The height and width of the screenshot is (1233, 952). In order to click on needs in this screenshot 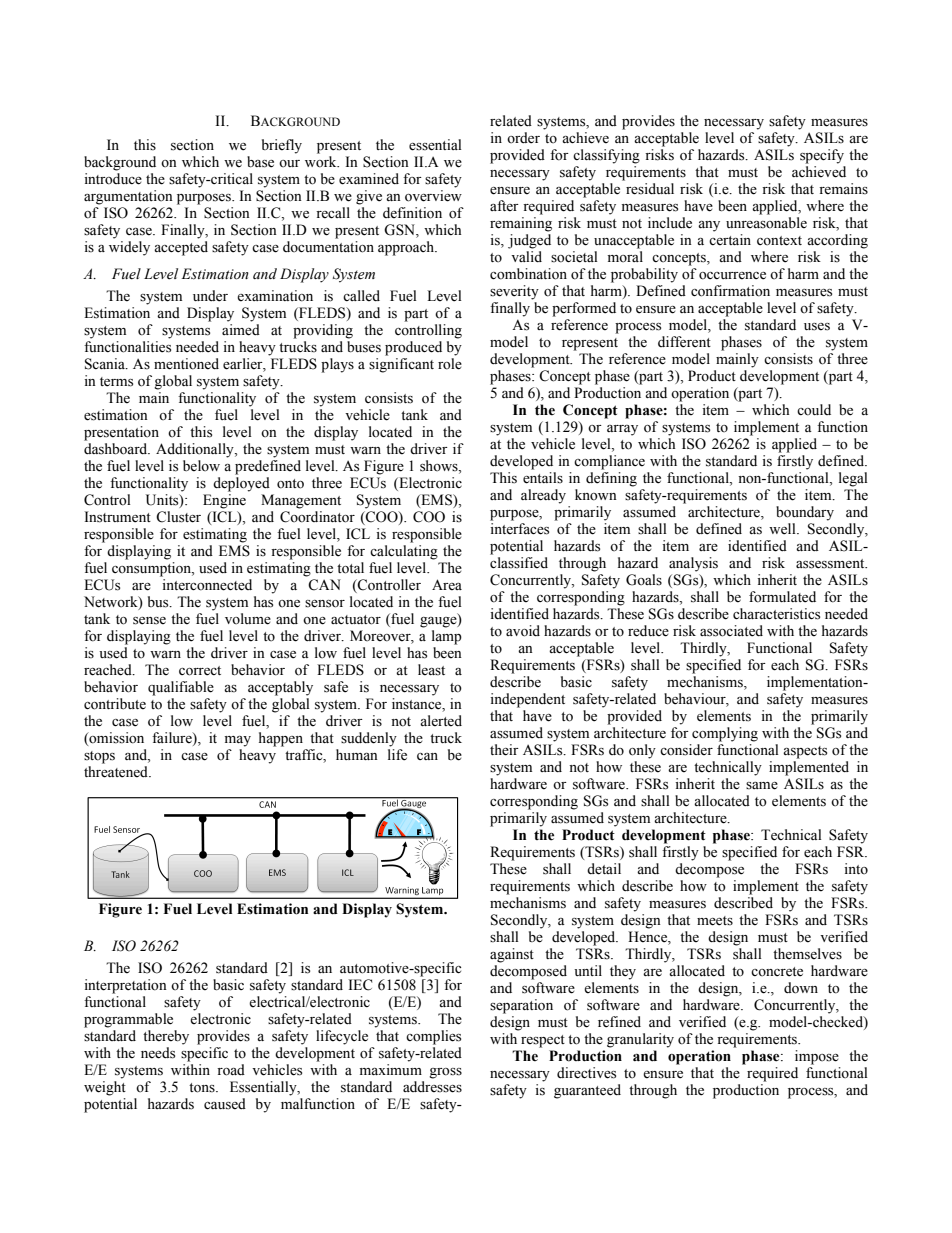, I will do `click(158, 1053)`.
